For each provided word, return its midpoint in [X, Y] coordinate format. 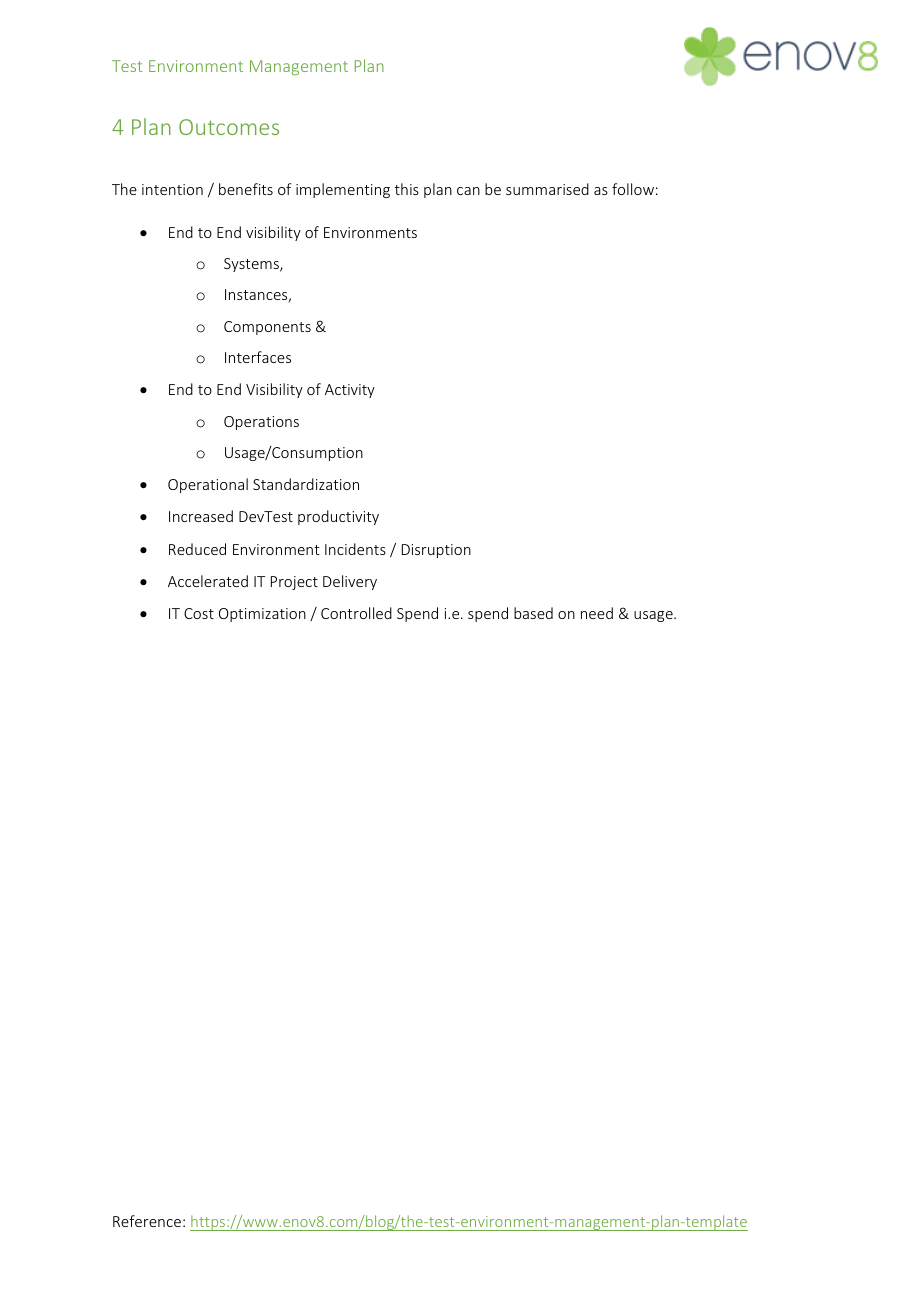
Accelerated [208, 581]
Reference [147, 1221]
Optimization [262, 615]
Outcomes [229, 127]
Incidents [355, 549]
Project [294, 583]
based [533, 613]
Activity [350, 391]
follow [633, 189]
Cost [199, 613]
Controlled [356, 613]
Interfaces [258, 357]
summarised [547, 189]
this [407, 189]
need [597, 613]
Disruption [436, 551]
